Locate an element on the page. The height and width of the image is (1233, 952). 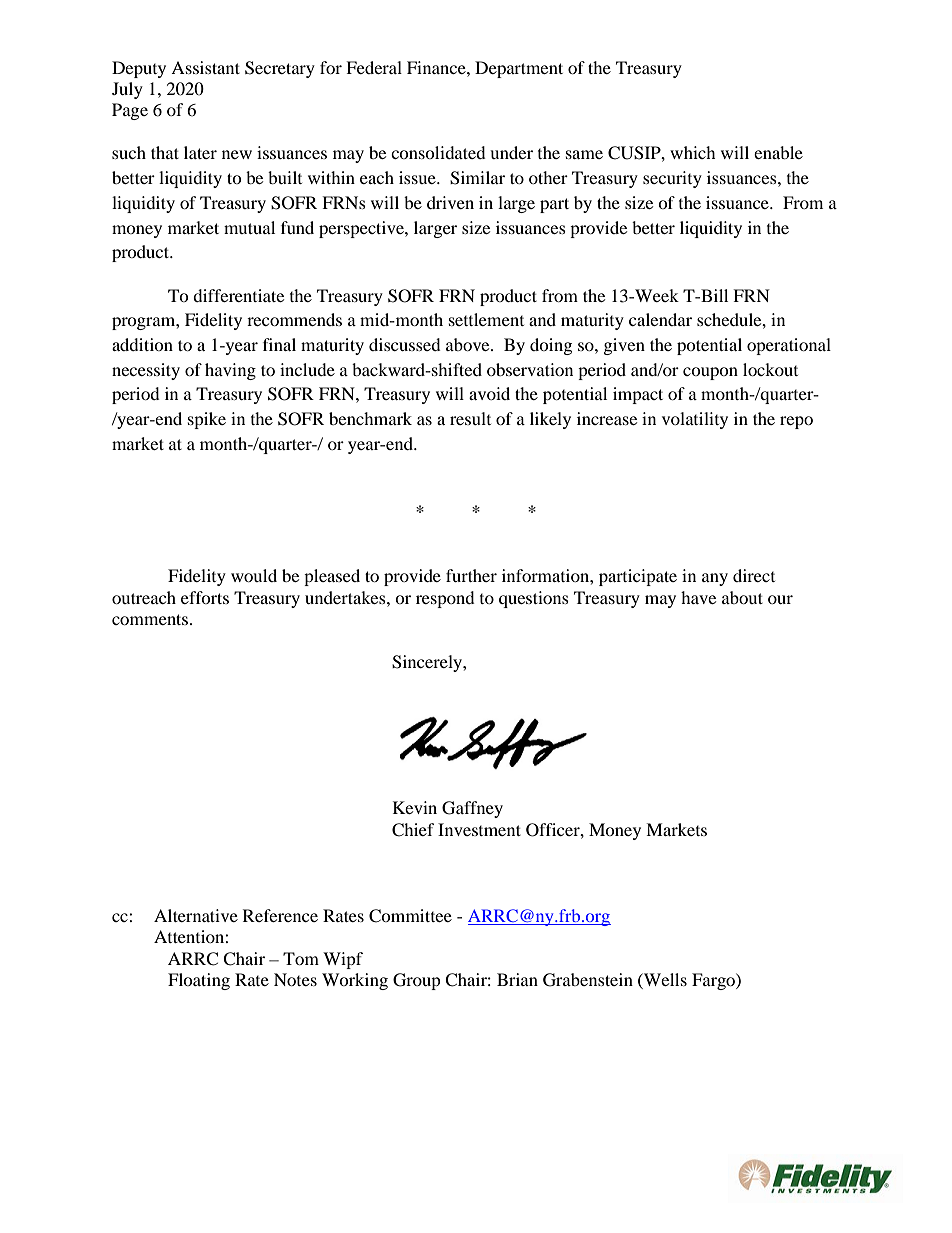
respond is located at coordinates (445, 599).
